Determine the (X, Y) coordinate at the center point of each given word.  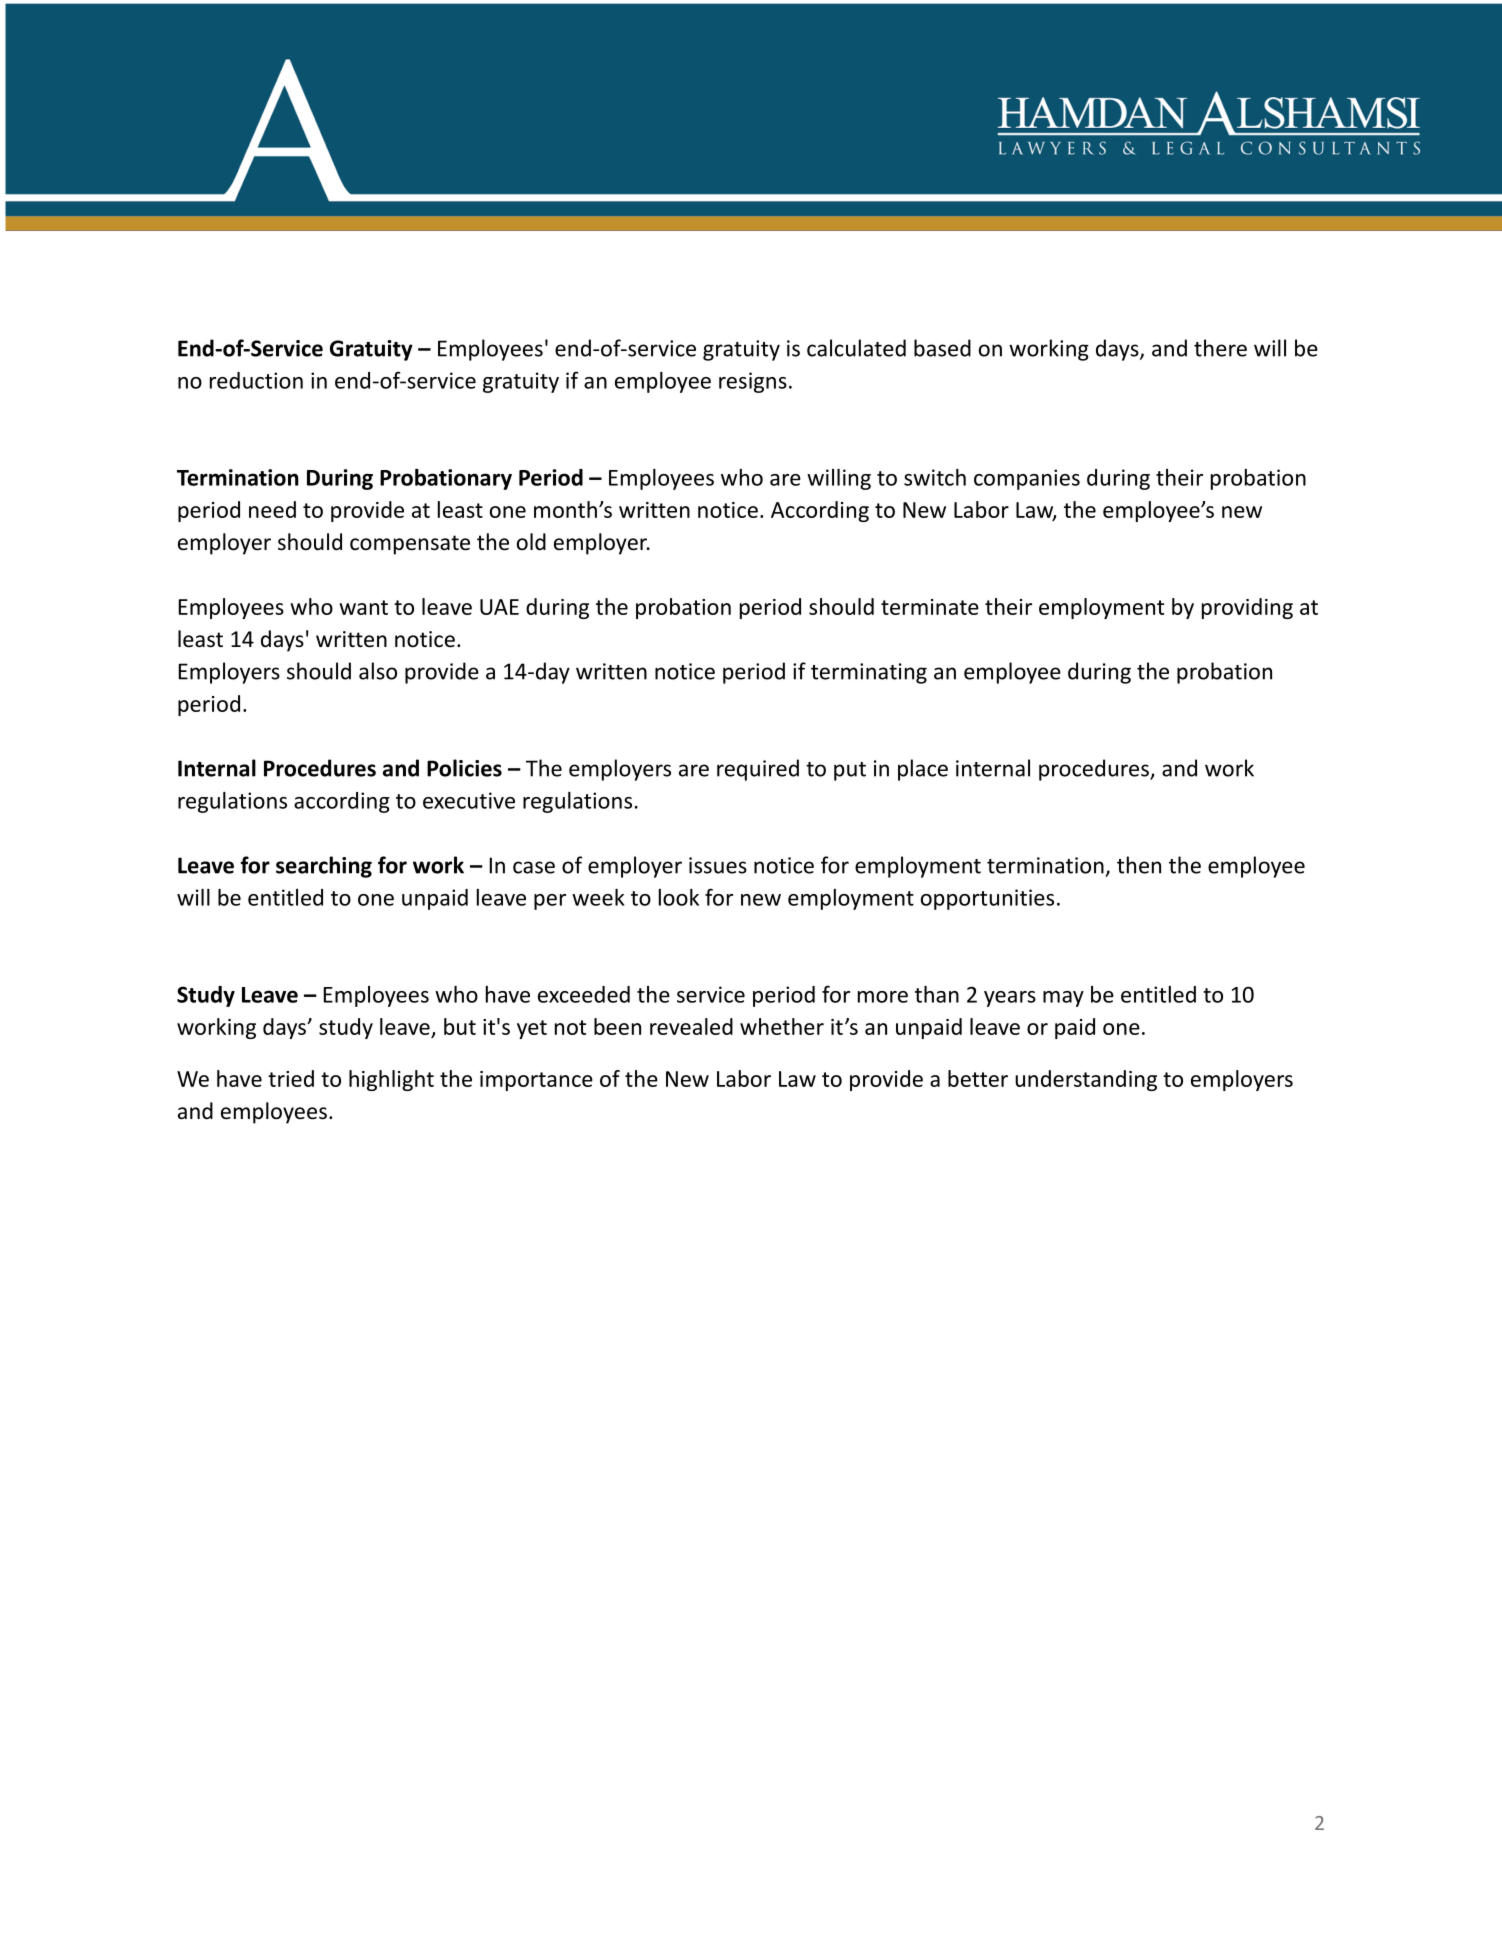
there (1220, 348)
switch (935, 477)
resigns (753, 382)
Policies (464, 768)
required (758, 770)
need (272, 509)
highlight (391, 1080)
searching (324, 867)
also (378, 671)
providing (1247, 608)
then (1139, 865)
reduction (256, 380)
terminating (869, 673)
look (679, 897)
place (923, 770)
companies (1027, 479)
